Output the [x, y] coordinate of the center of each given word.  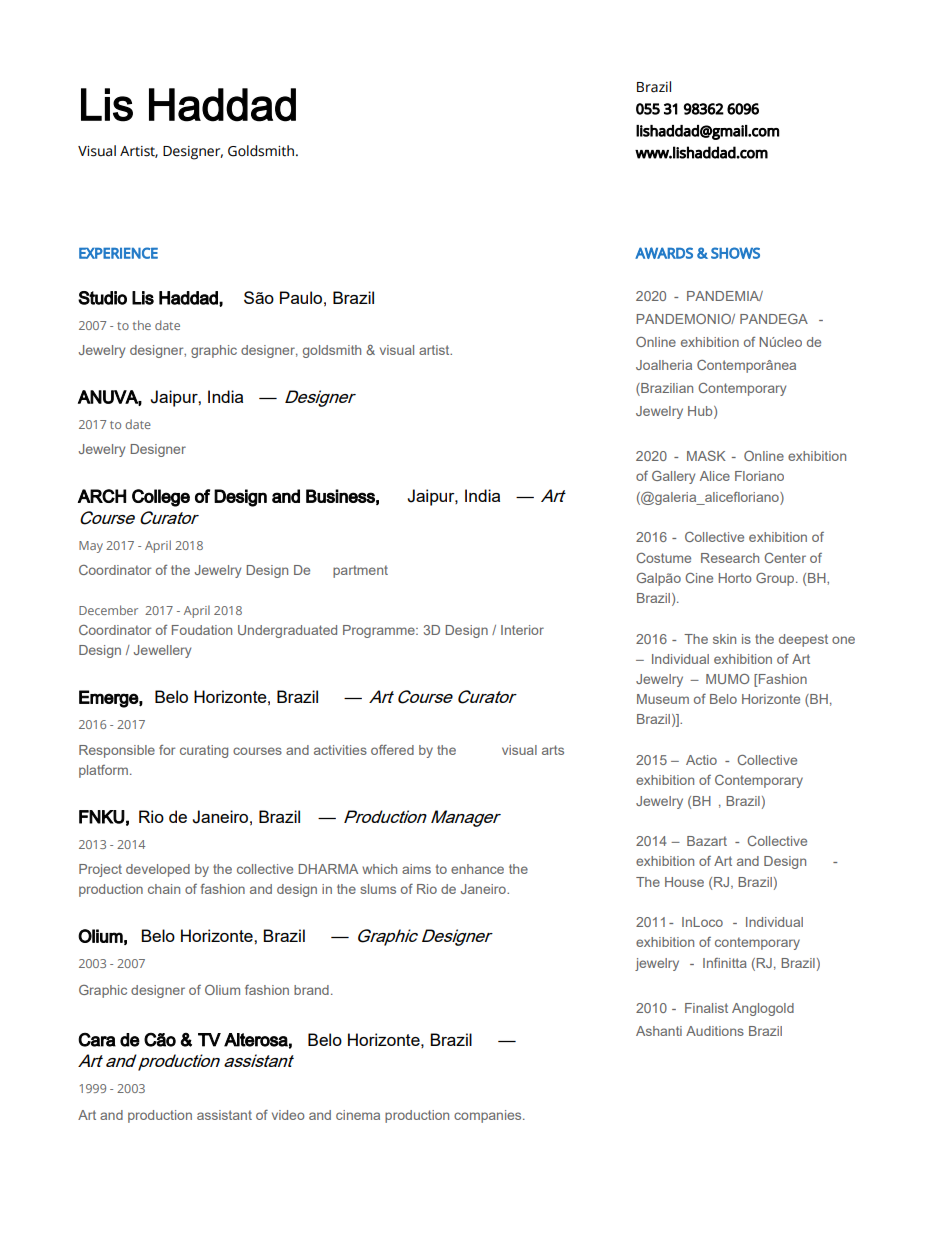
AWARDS [664, 253]
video [288, 1115]
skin [724, 639]
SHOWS [735, 253]
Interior [522, 630]
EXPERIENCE [118, 253]
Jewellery [162, 651]
